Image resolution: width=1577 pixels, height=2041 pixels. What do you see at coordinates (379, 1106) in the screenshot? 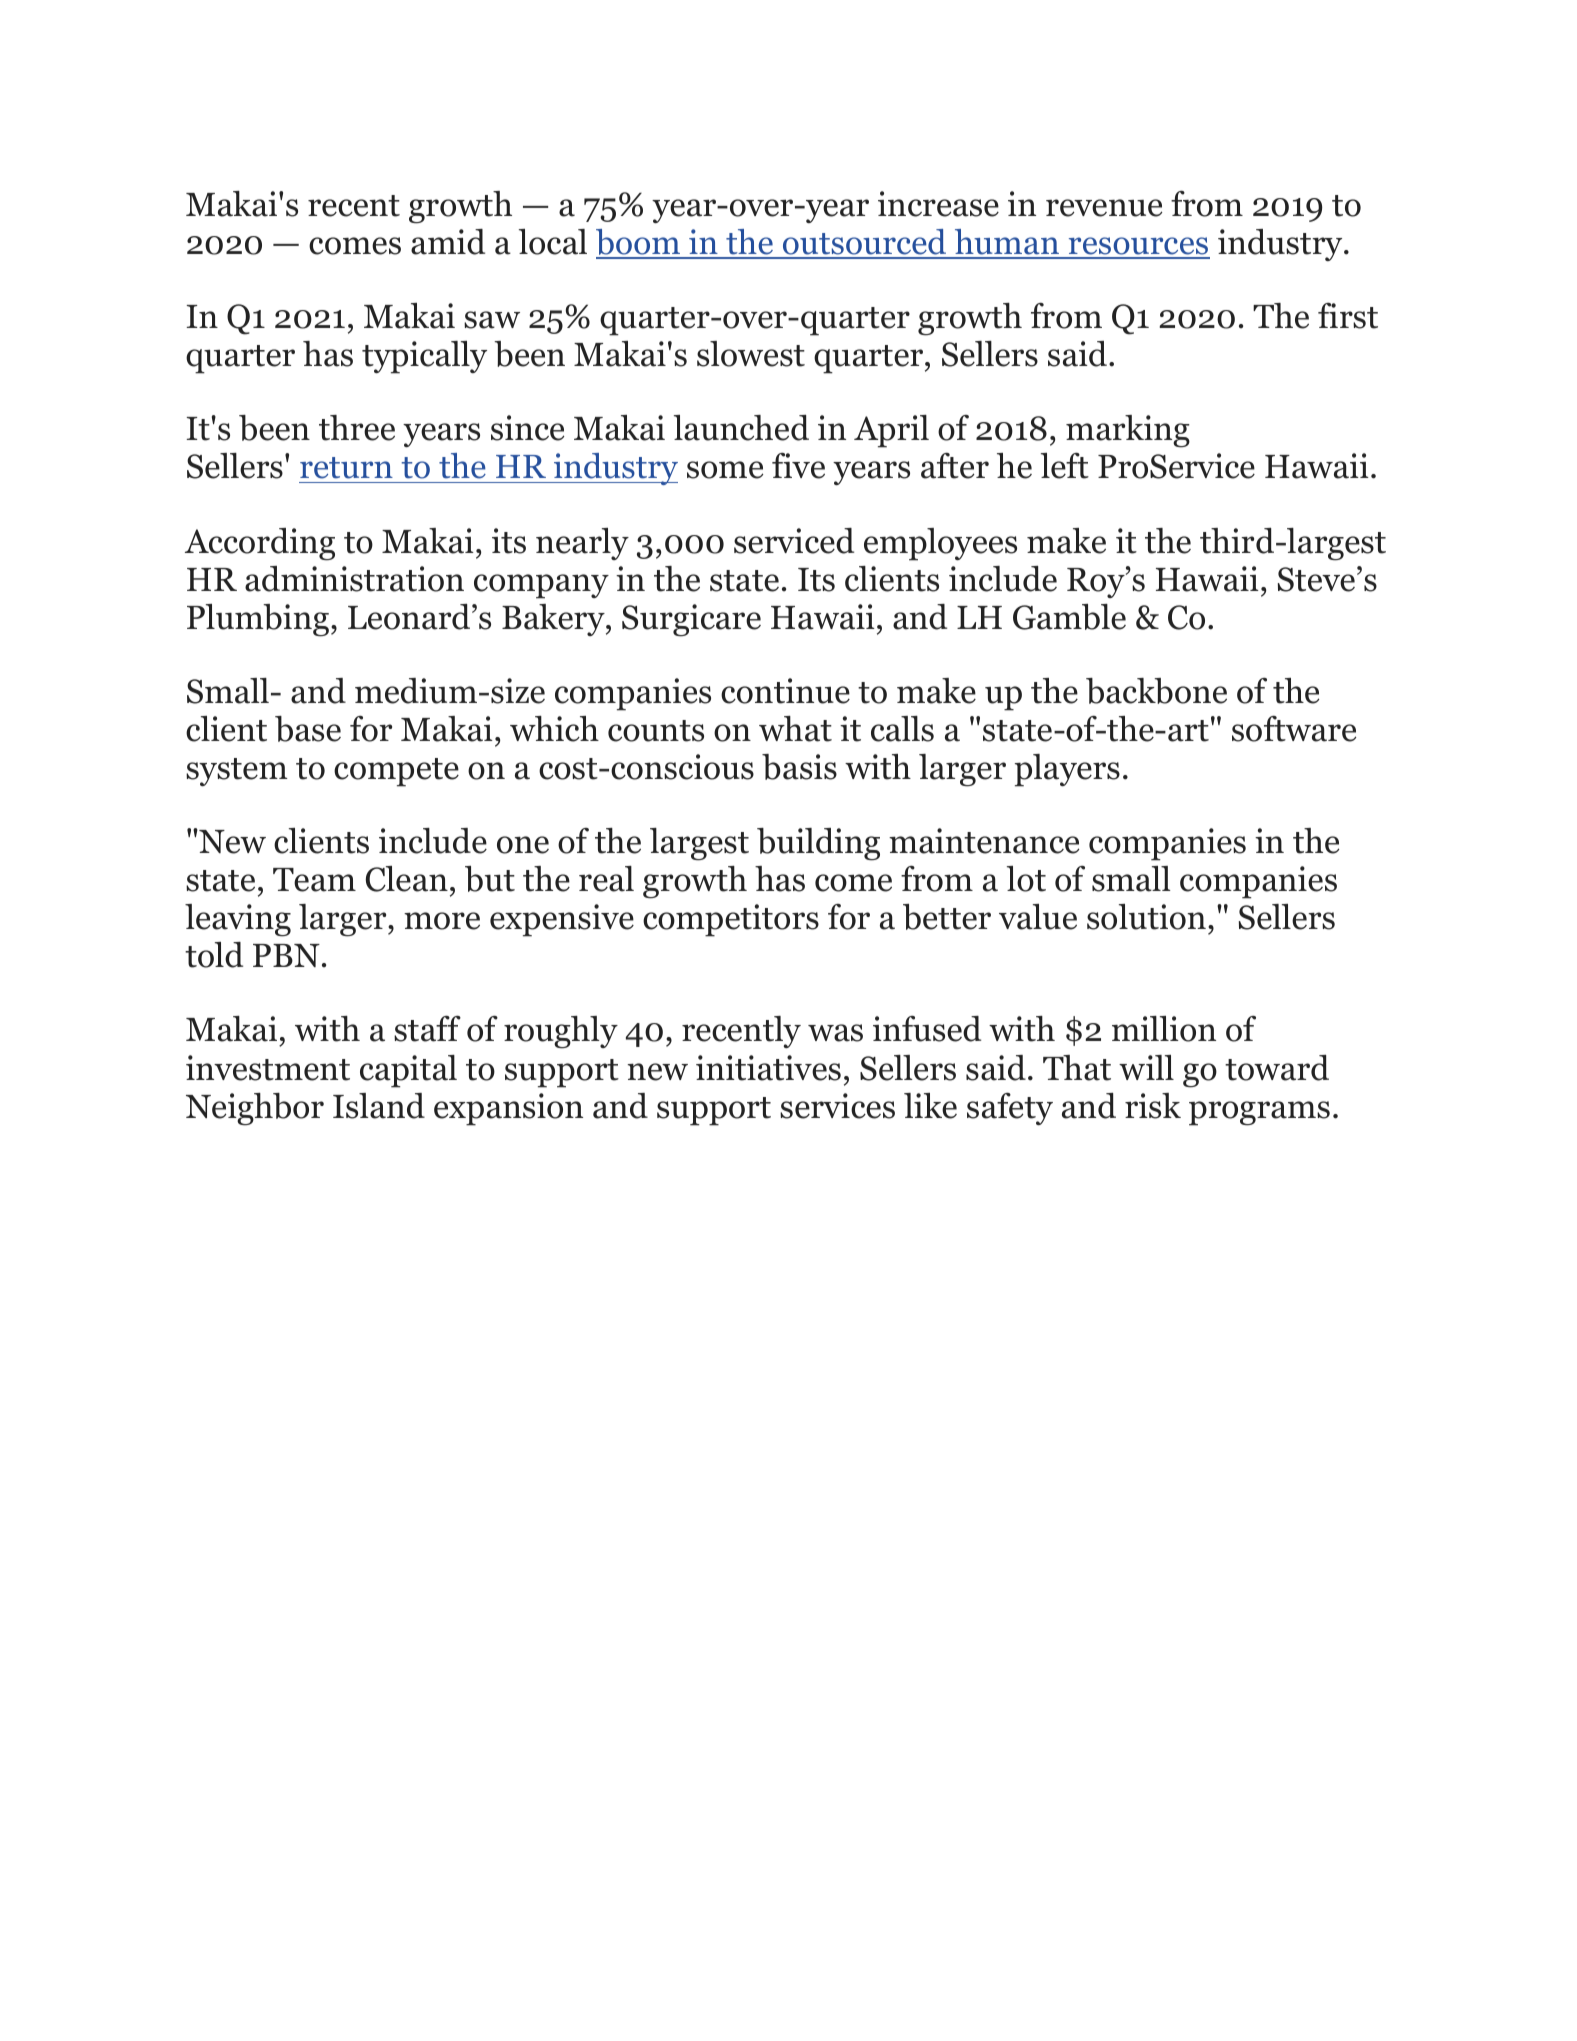
I see `Island` at bounding box center [379, 1106].
